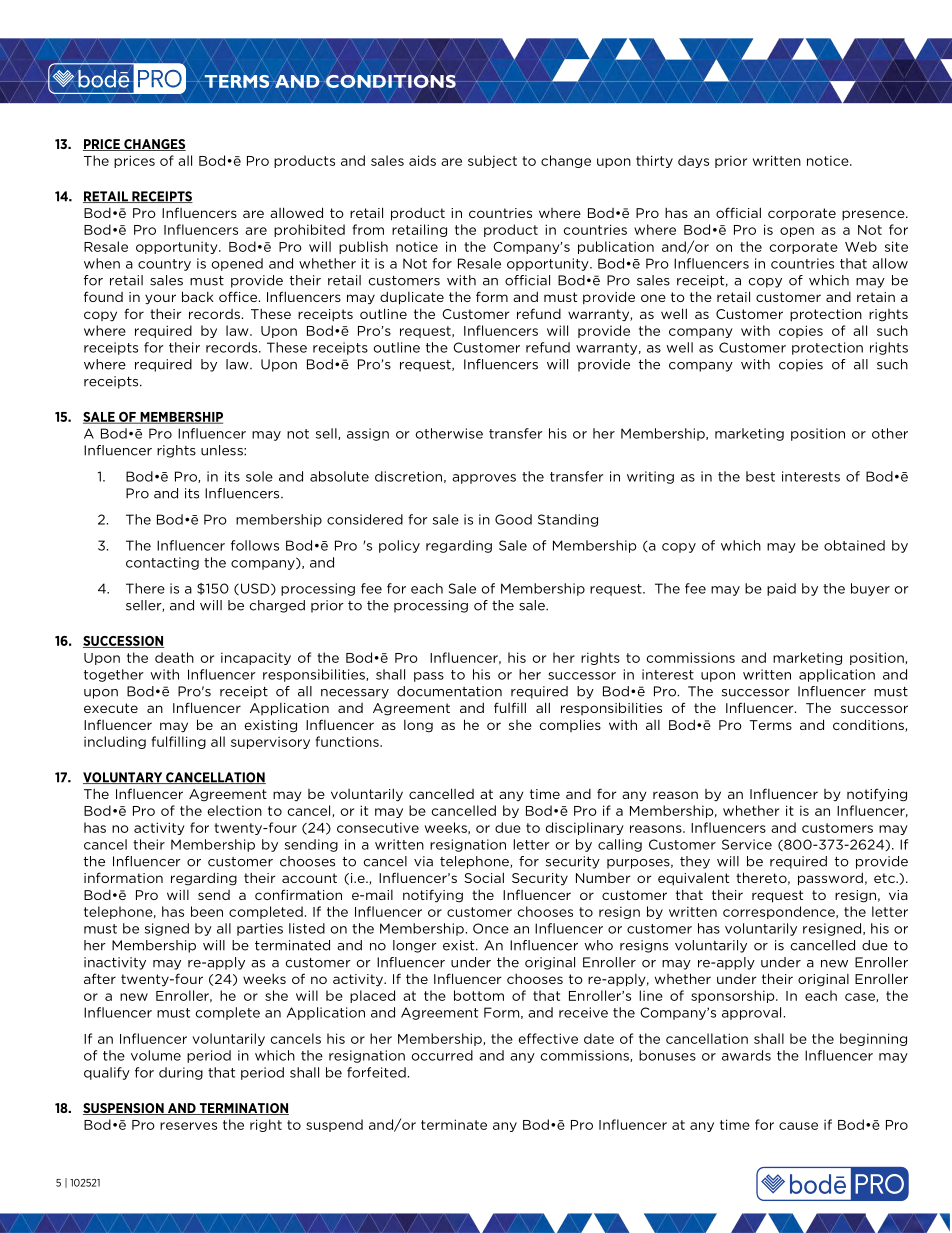 The height and width of the page is (1233, 952). Describe the element at coordinates (442, 1055) in the page. I see `occurred` at that location.
